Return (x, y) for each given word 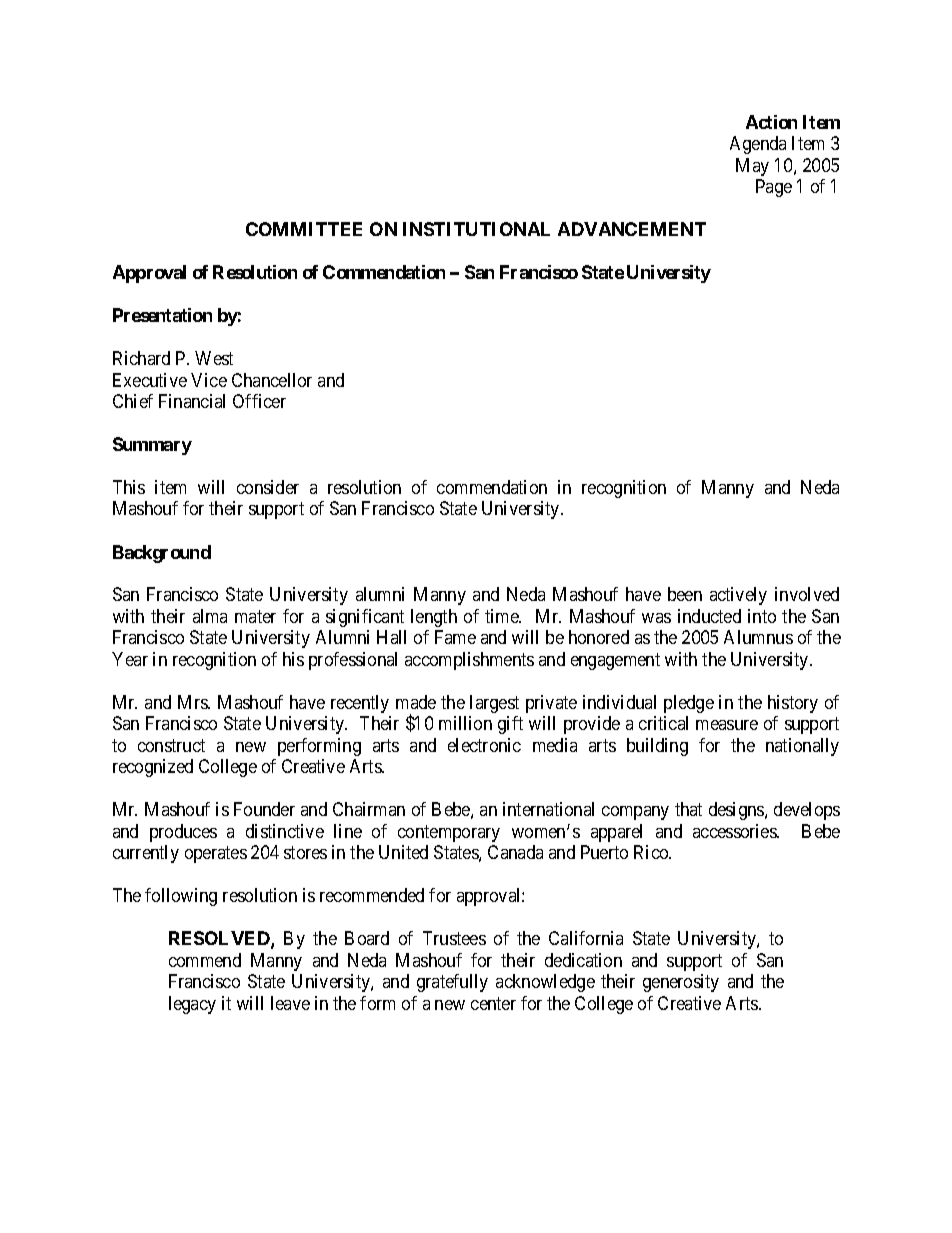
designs (737, 811)
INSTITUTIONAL (476, 229)
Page (774, 188)
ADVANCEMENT (632, 229)
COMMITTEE (304, 229)
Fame (455, 637)
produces (183, 833)
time (503, 616)
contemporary (449, 833)
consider (268, 487)
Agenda (758, 145)
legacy (192, 1005)
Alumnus (758, 637)
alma (210, 616)
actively (738, 596)
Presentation (162, 315)
